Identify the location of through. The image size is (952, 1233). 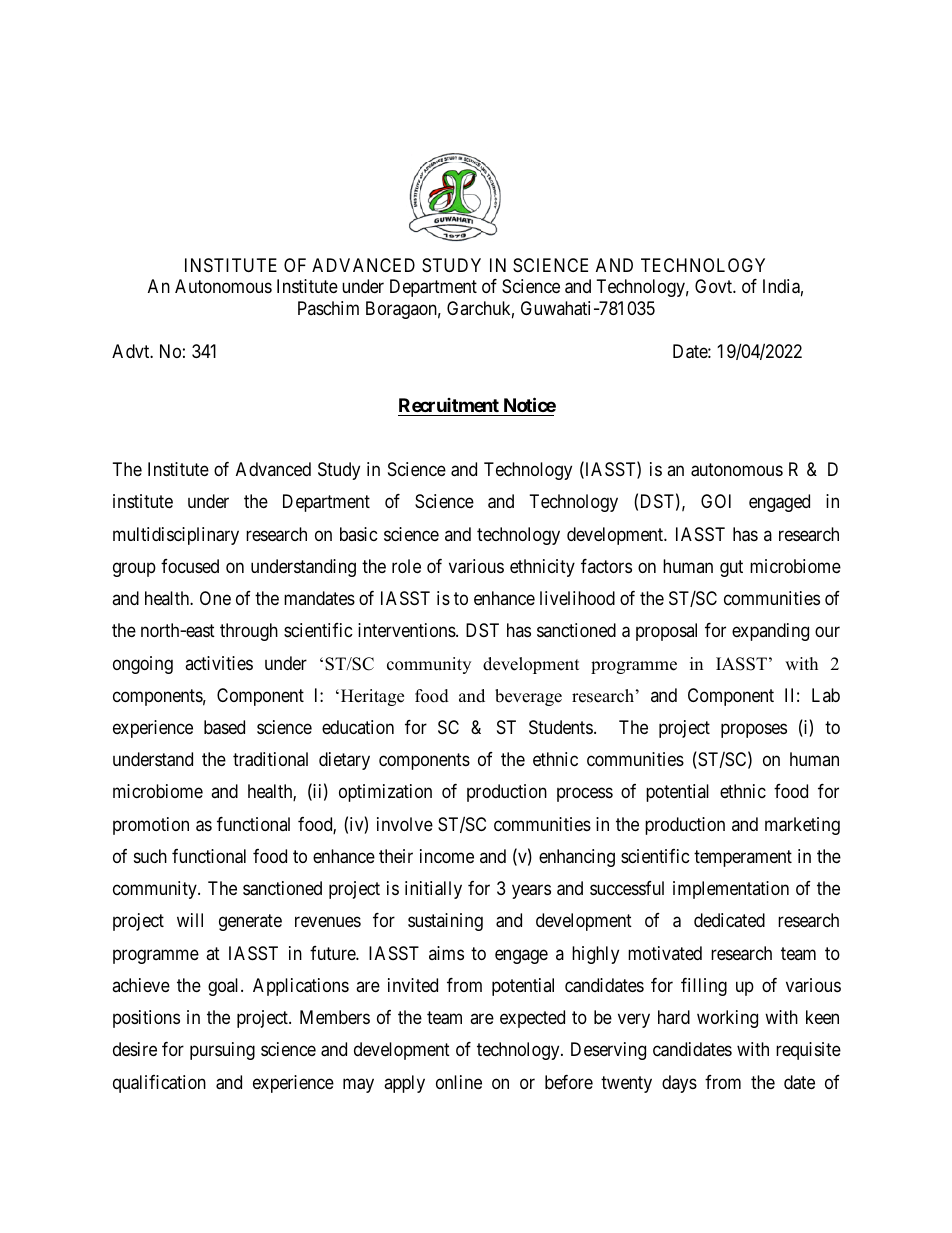
(249, 632).
